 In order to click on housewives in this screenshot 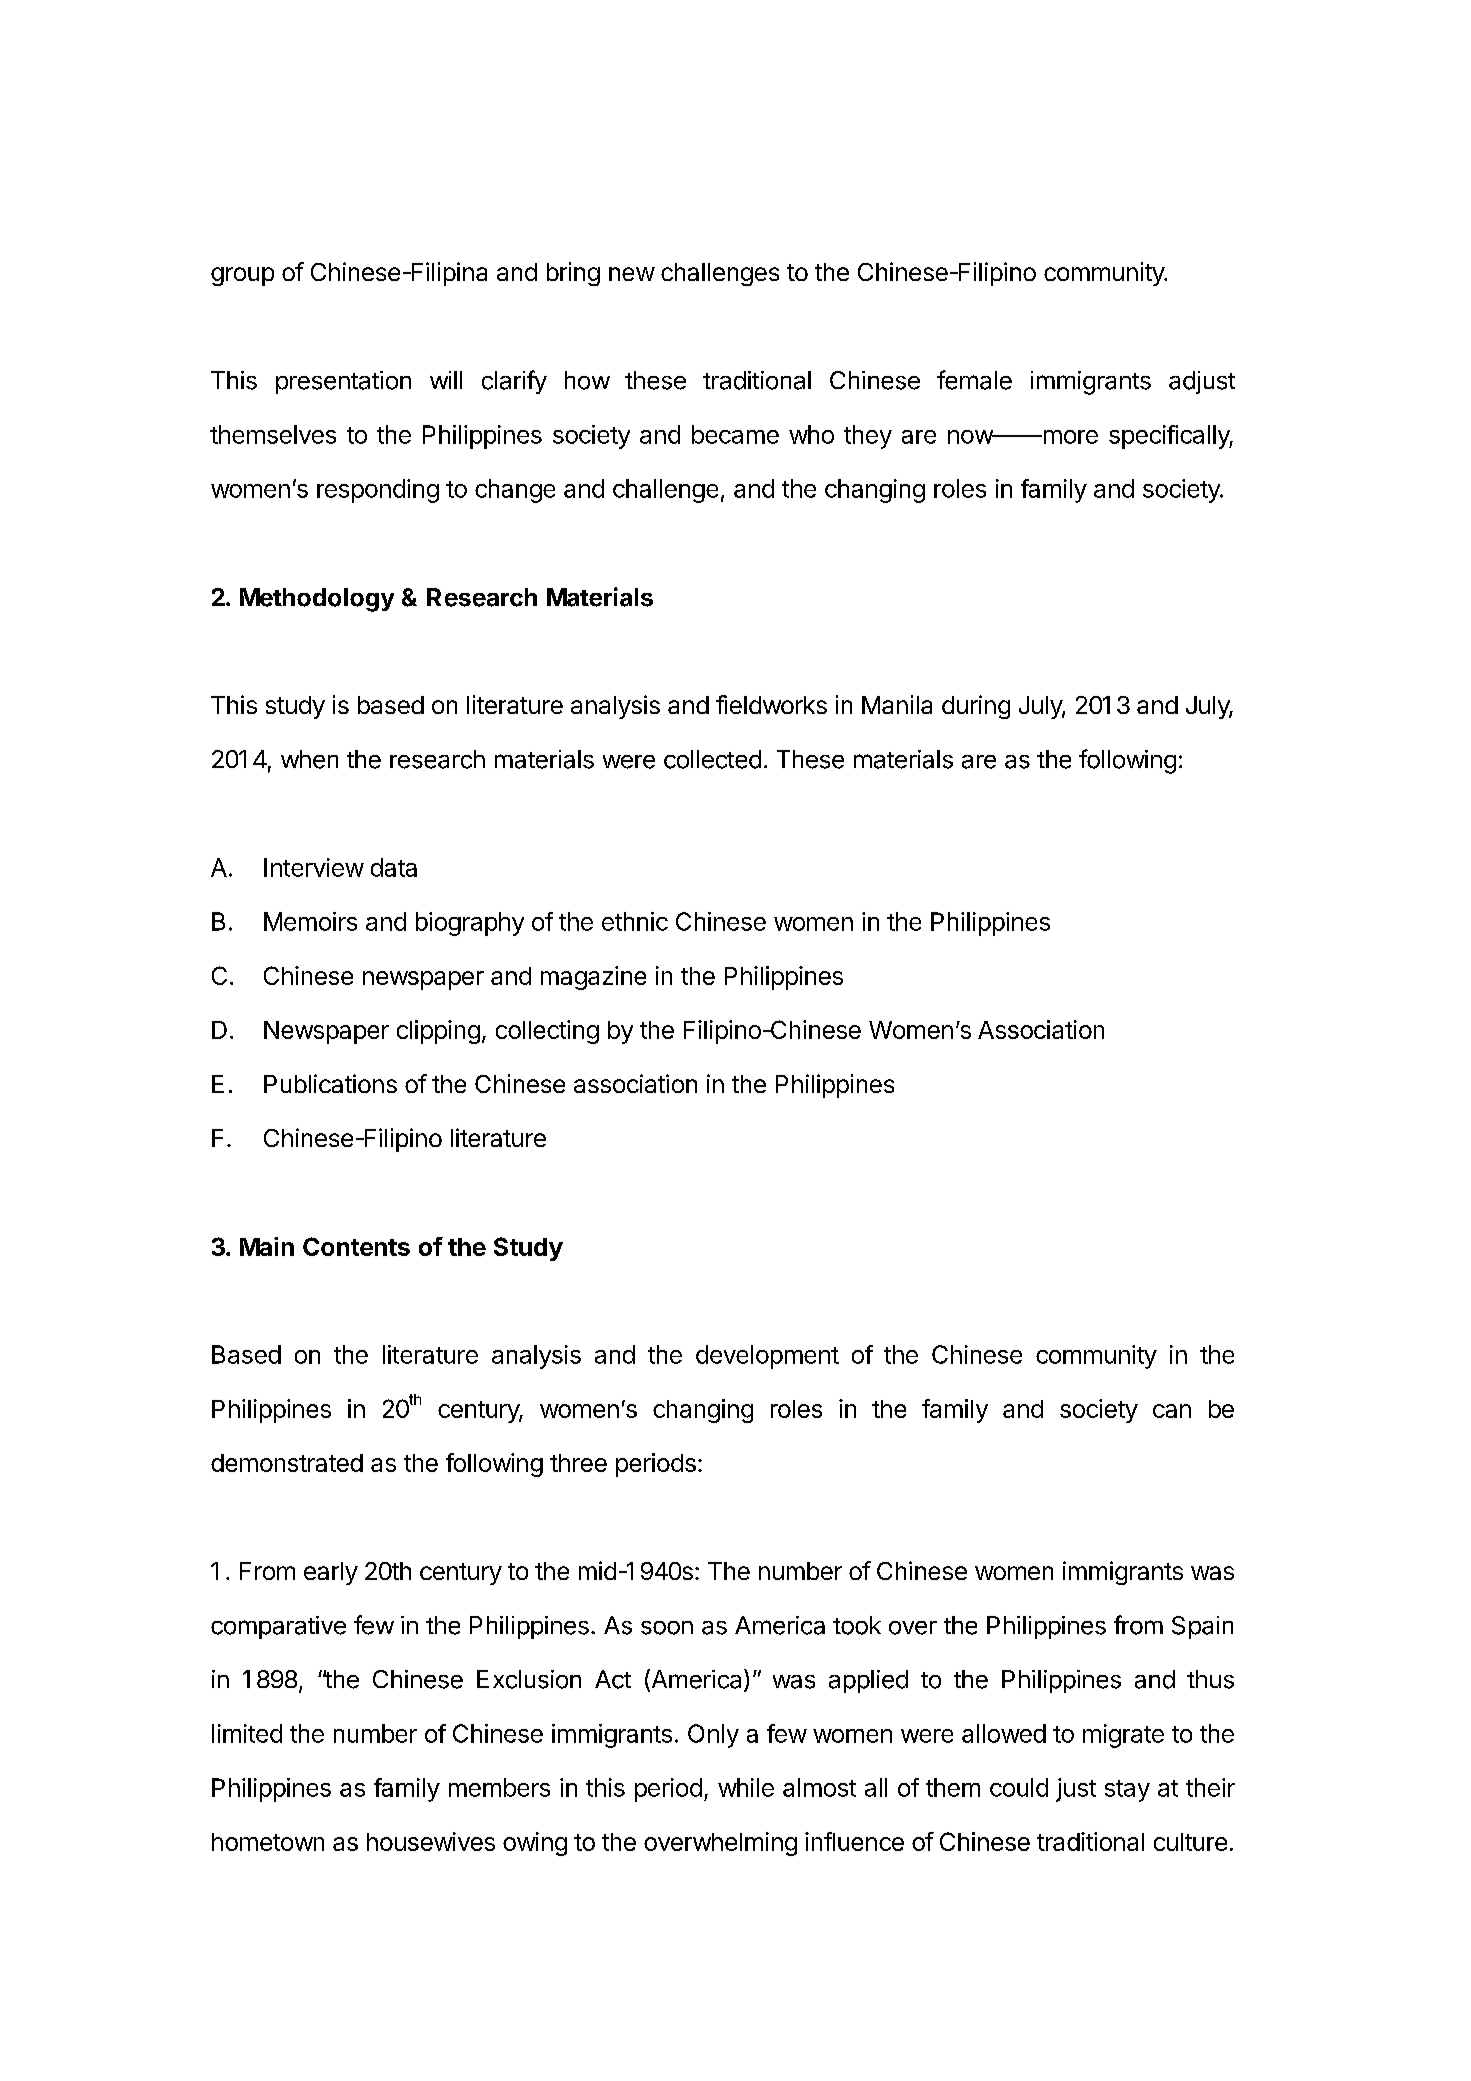, I will do `click(431, 1841)`.
